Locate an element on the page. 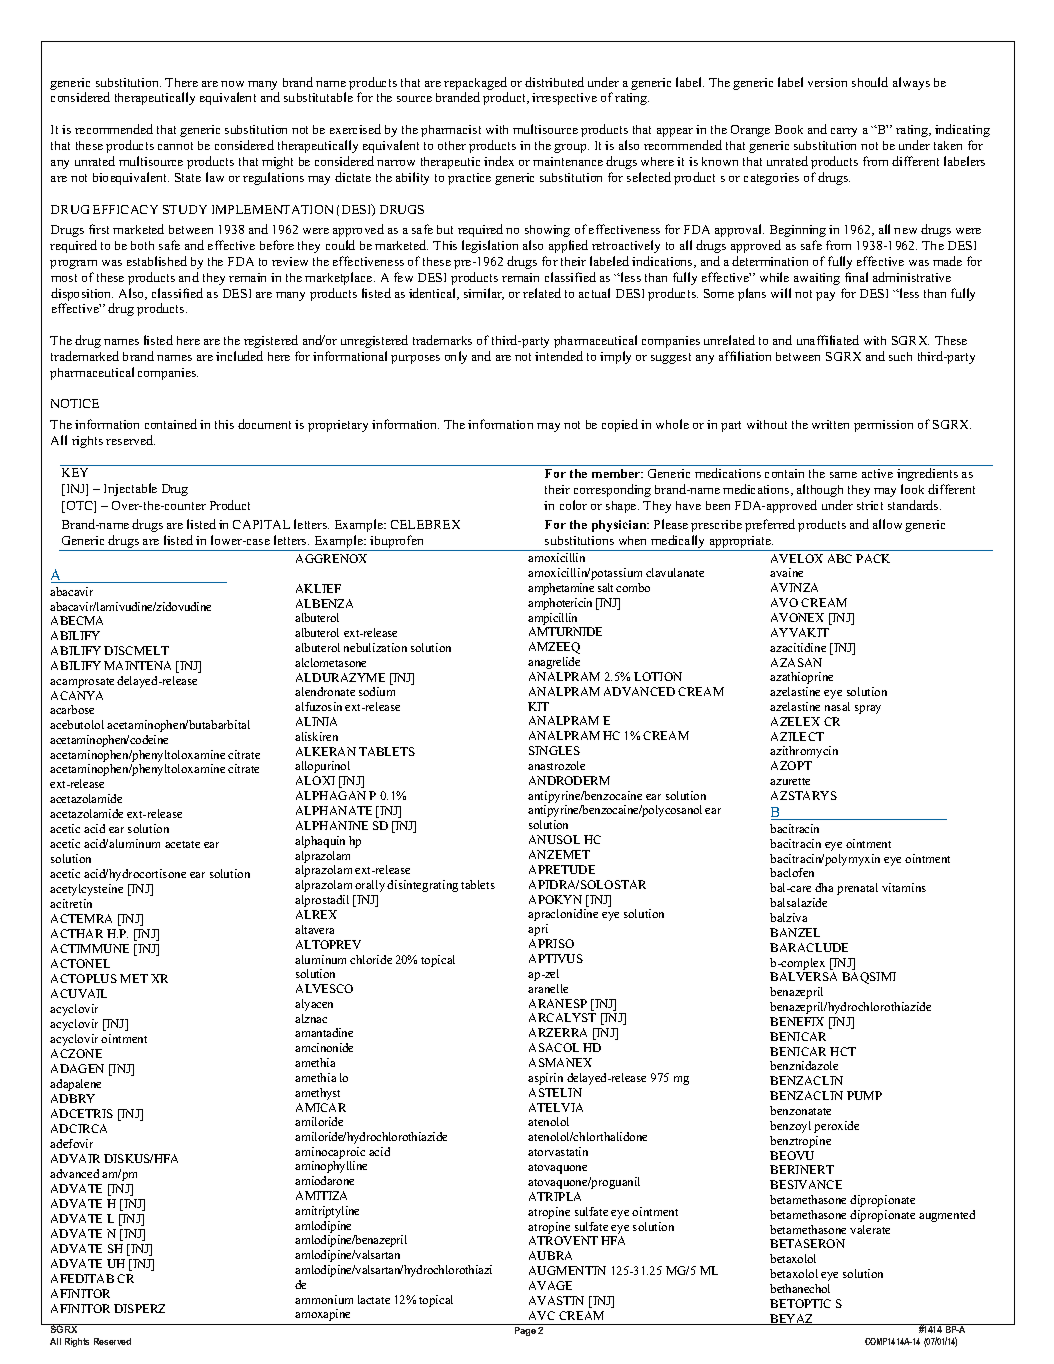 This document has height=1364, width=1054. carry is located at coordinates (844, 132).
